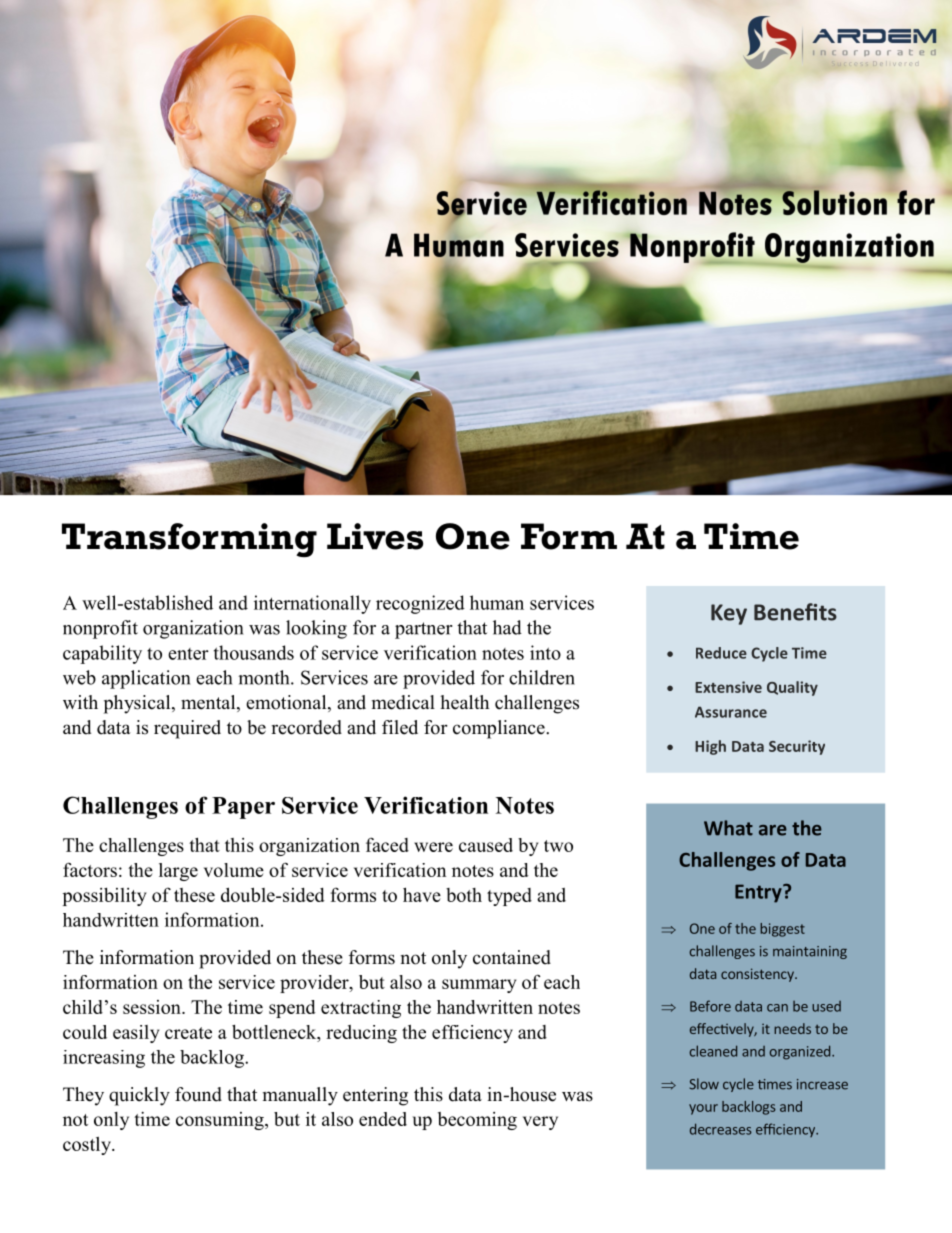 The image size is (952, 1233). Describe the element at coordinates (782, 930) in the screenshot. I see `biggest` at that location.
